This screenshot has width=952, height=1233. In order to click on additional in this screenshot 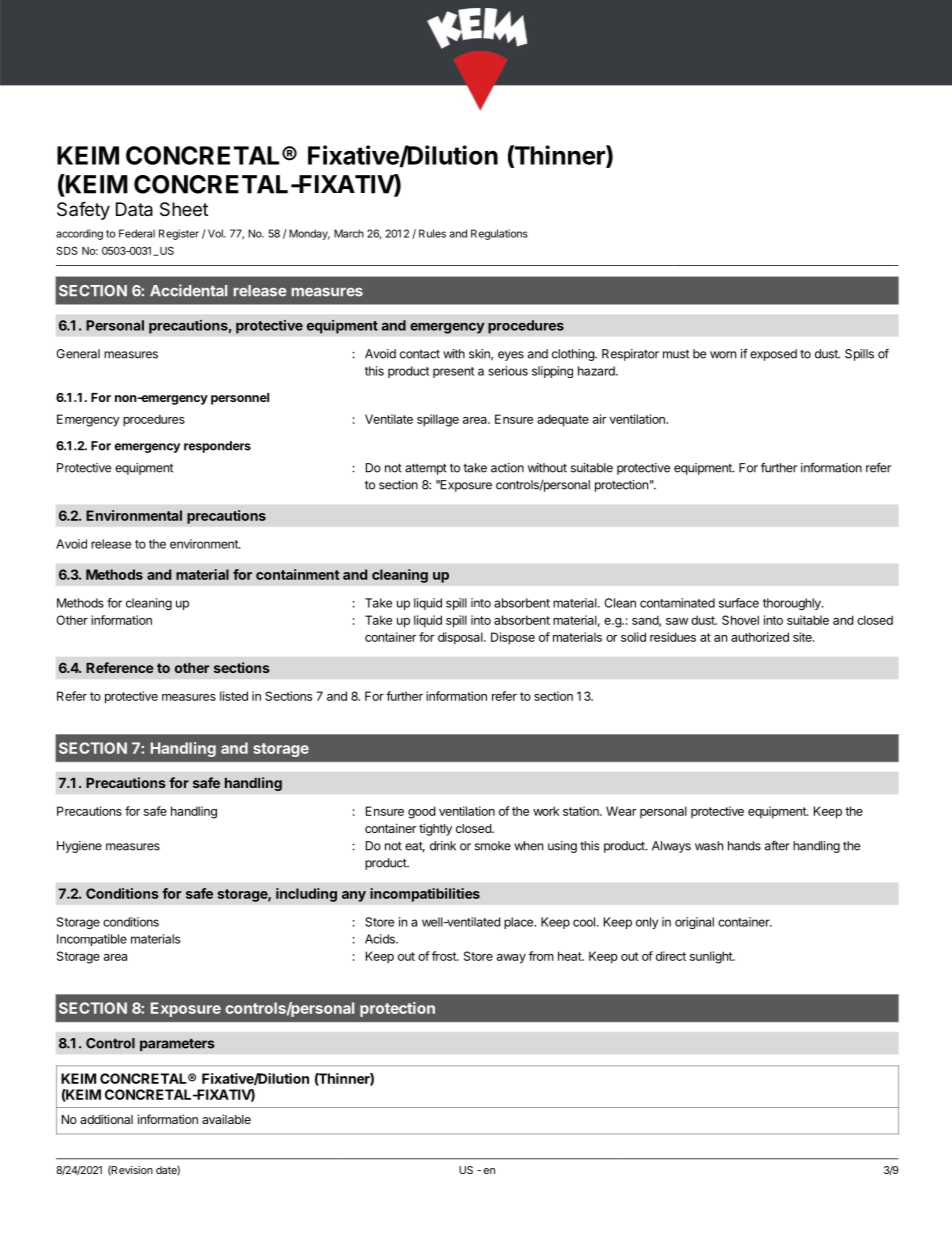, I will do `click(106, 1119)`.
